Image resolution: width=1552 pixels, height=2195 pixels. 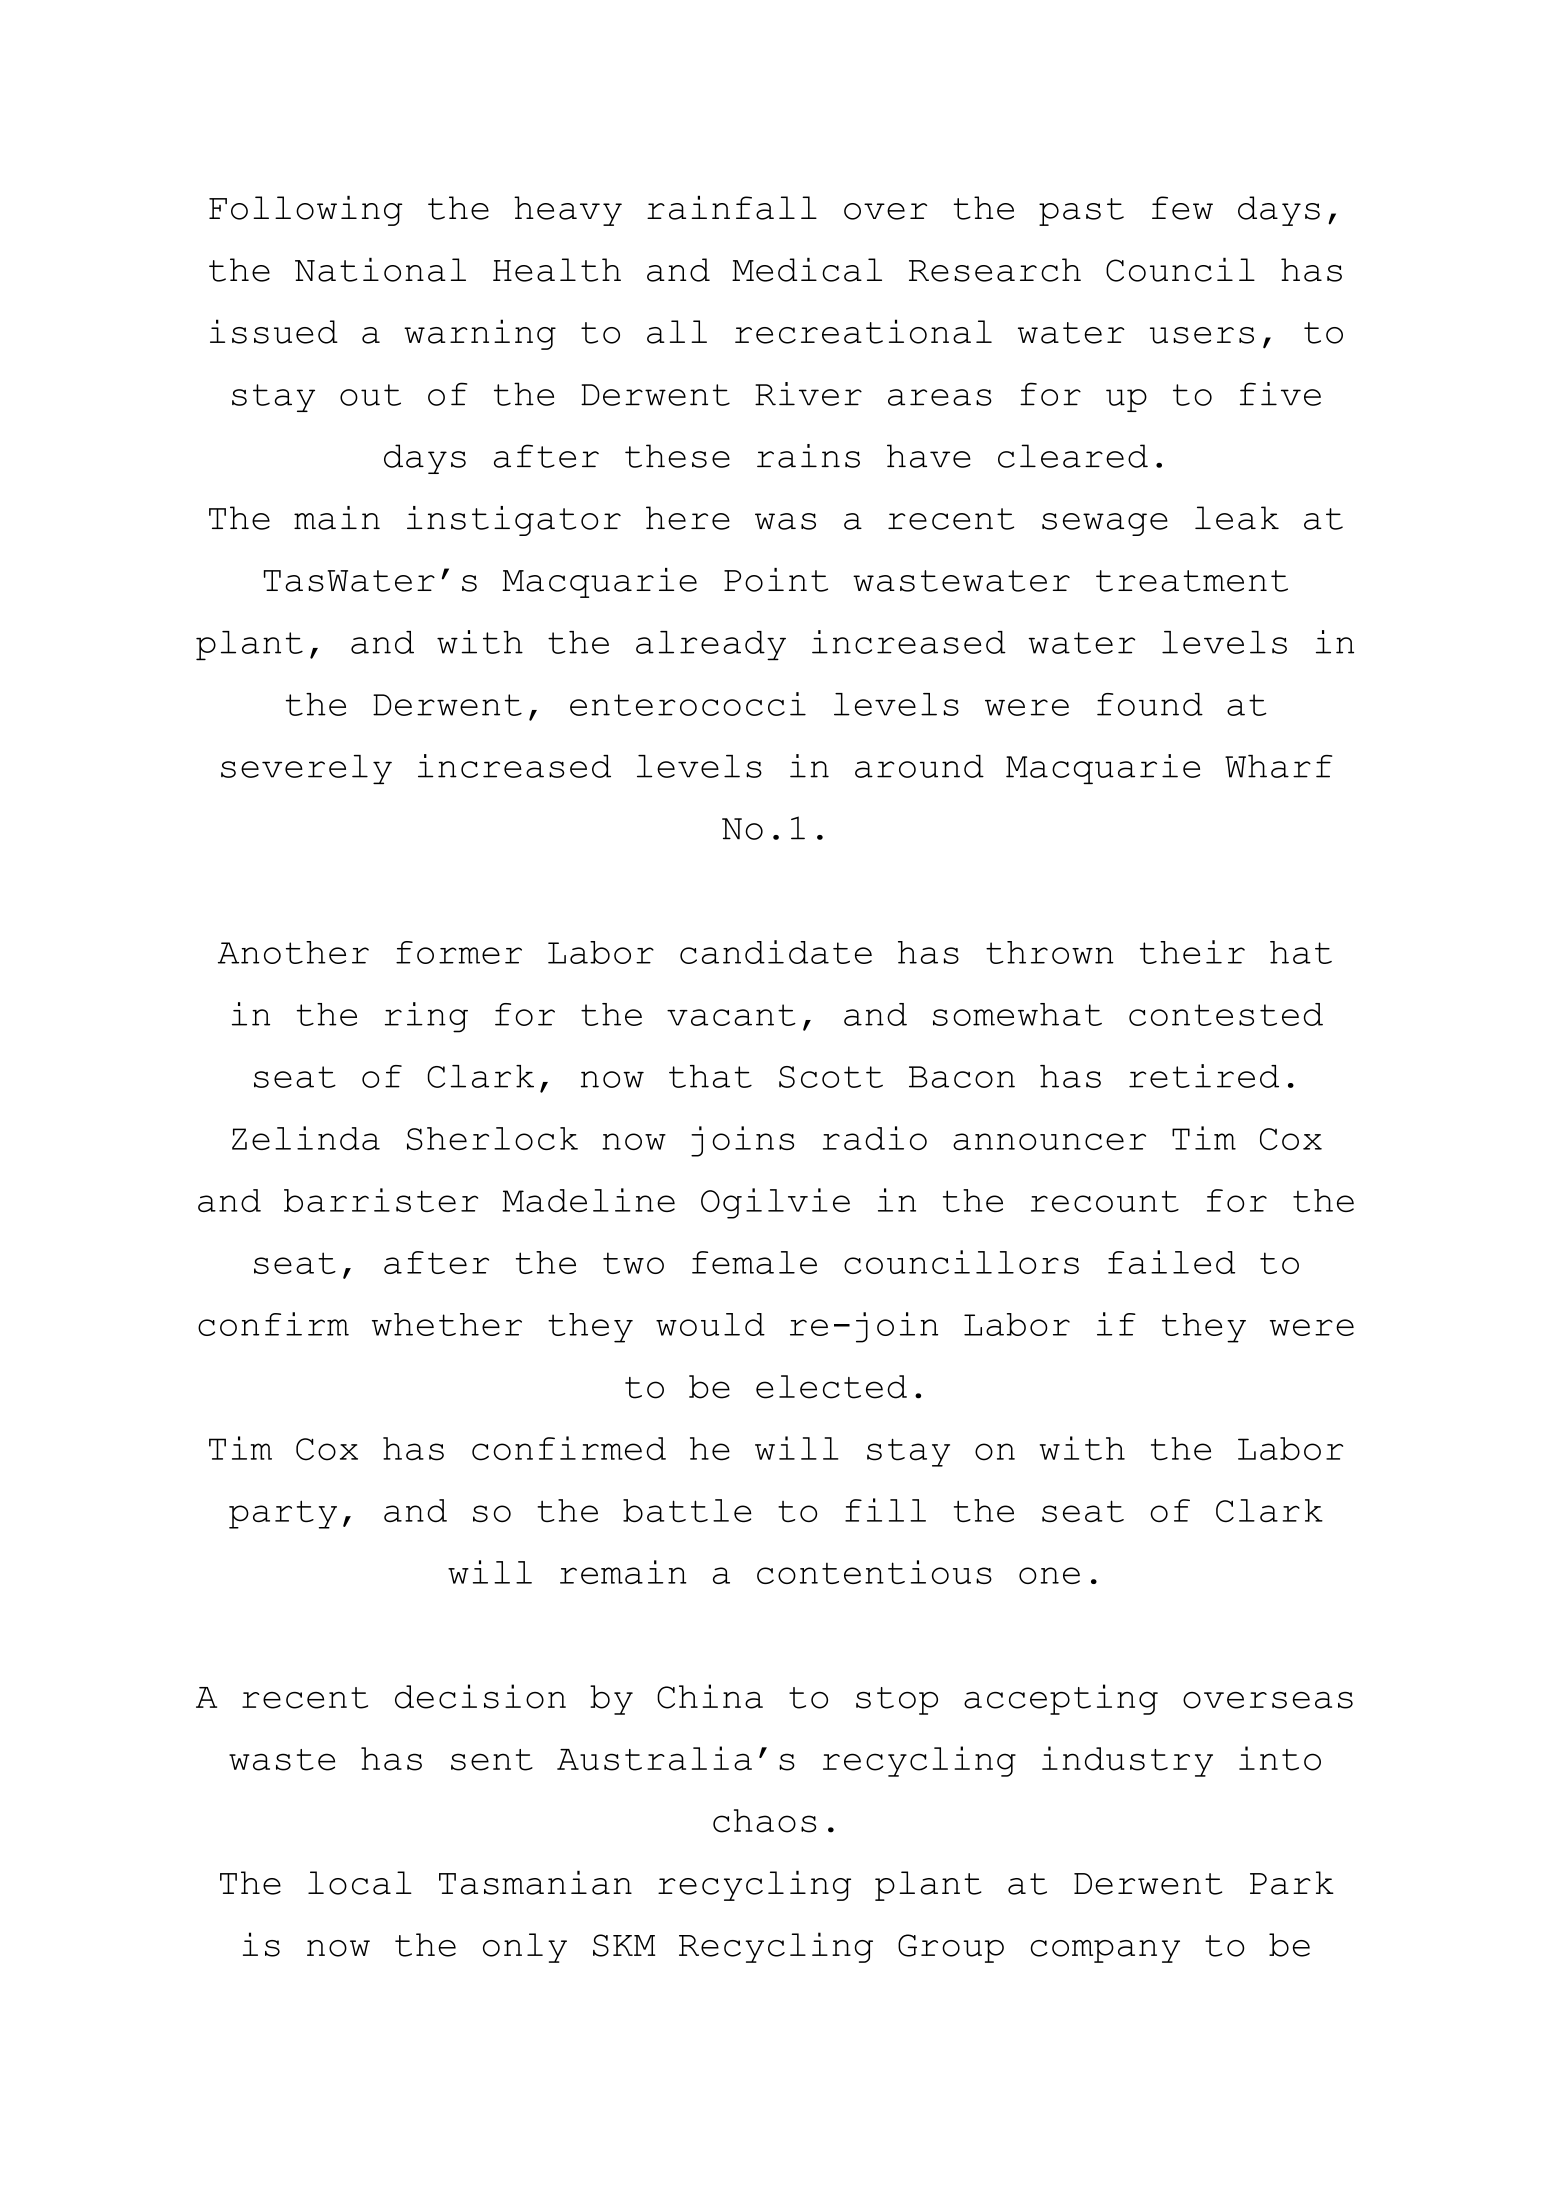 What do you see at coordinates (1182, 208) in the image?
I see `few` at bounding box center [1182, 208].
